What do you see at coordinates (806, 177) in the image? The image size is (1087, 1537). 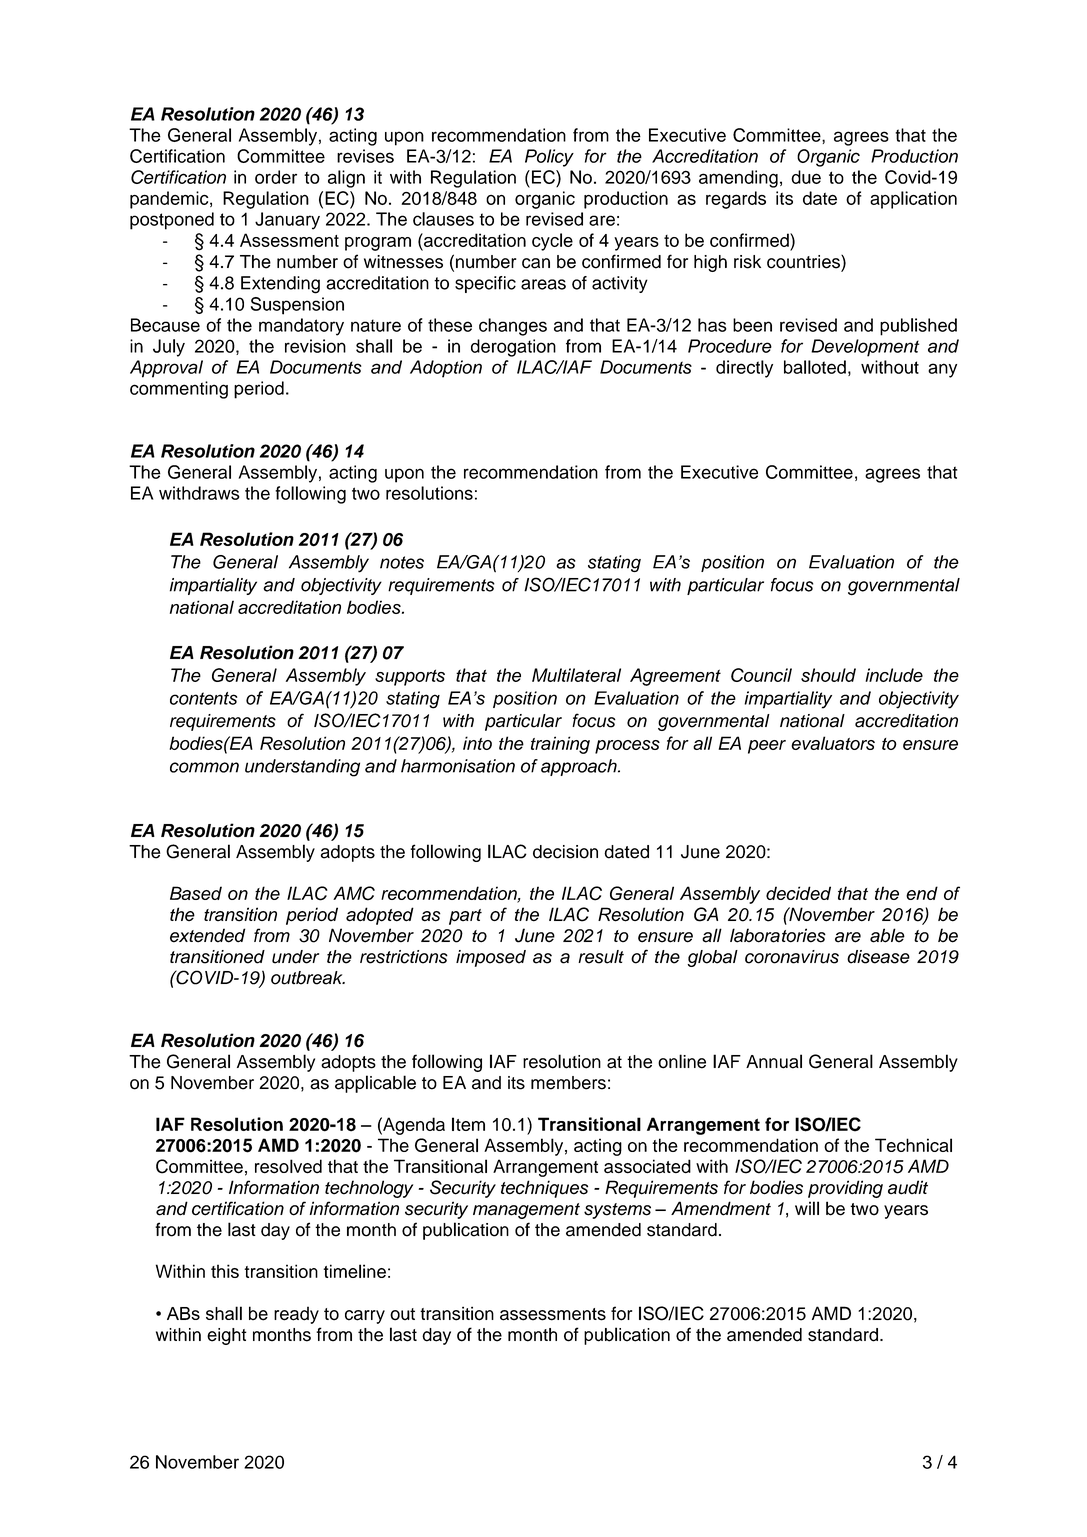 I see `due` at bounding box center [806, 177].
